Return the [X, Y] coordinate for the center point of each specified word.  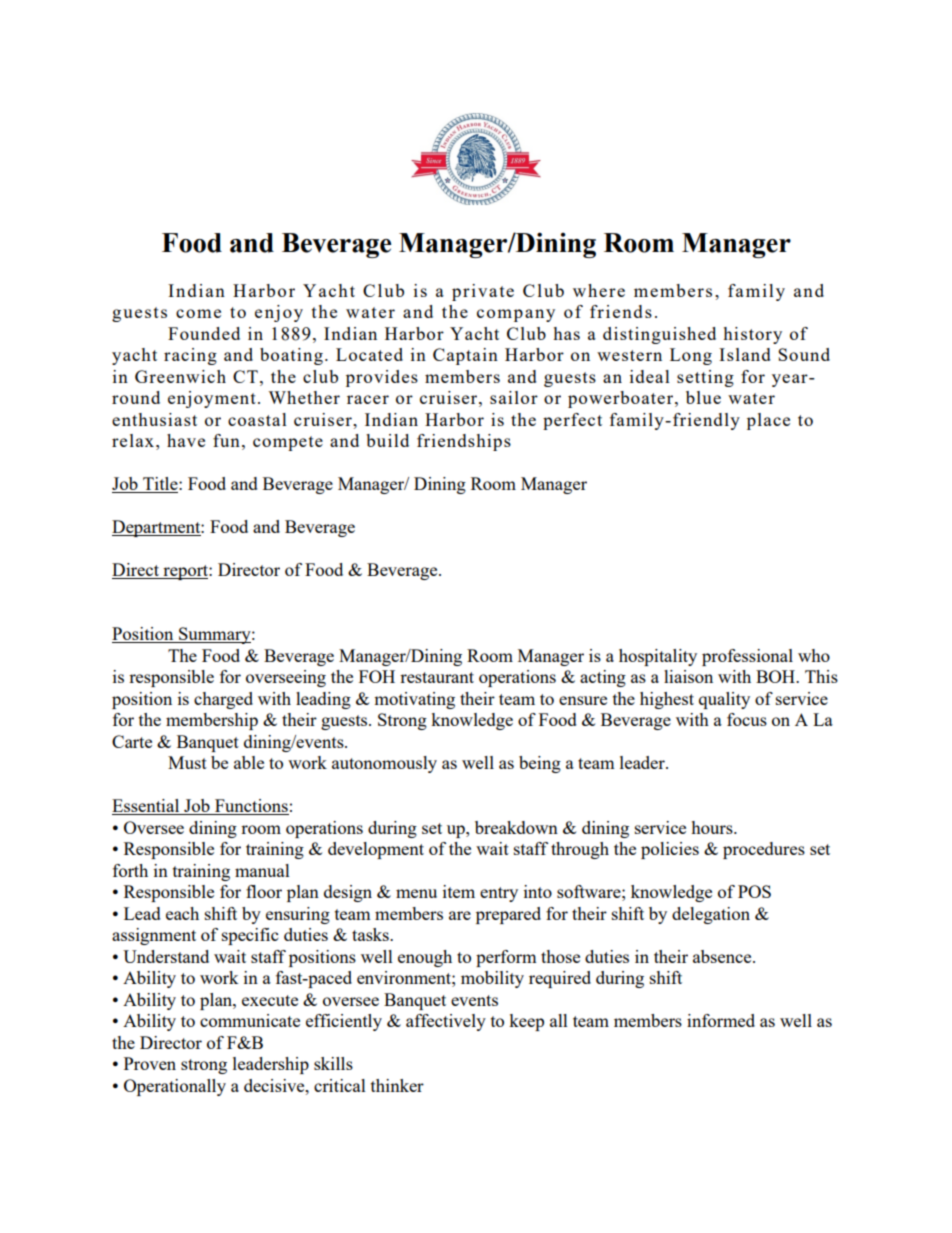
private [483, 292]
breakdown [516, 827]
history [752, 335]
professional [747, 657]
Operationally [175, 1087]
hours [713, 827]
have [186, 440]
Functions [251, 807]
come [198, 313]
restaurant [437, 677]
